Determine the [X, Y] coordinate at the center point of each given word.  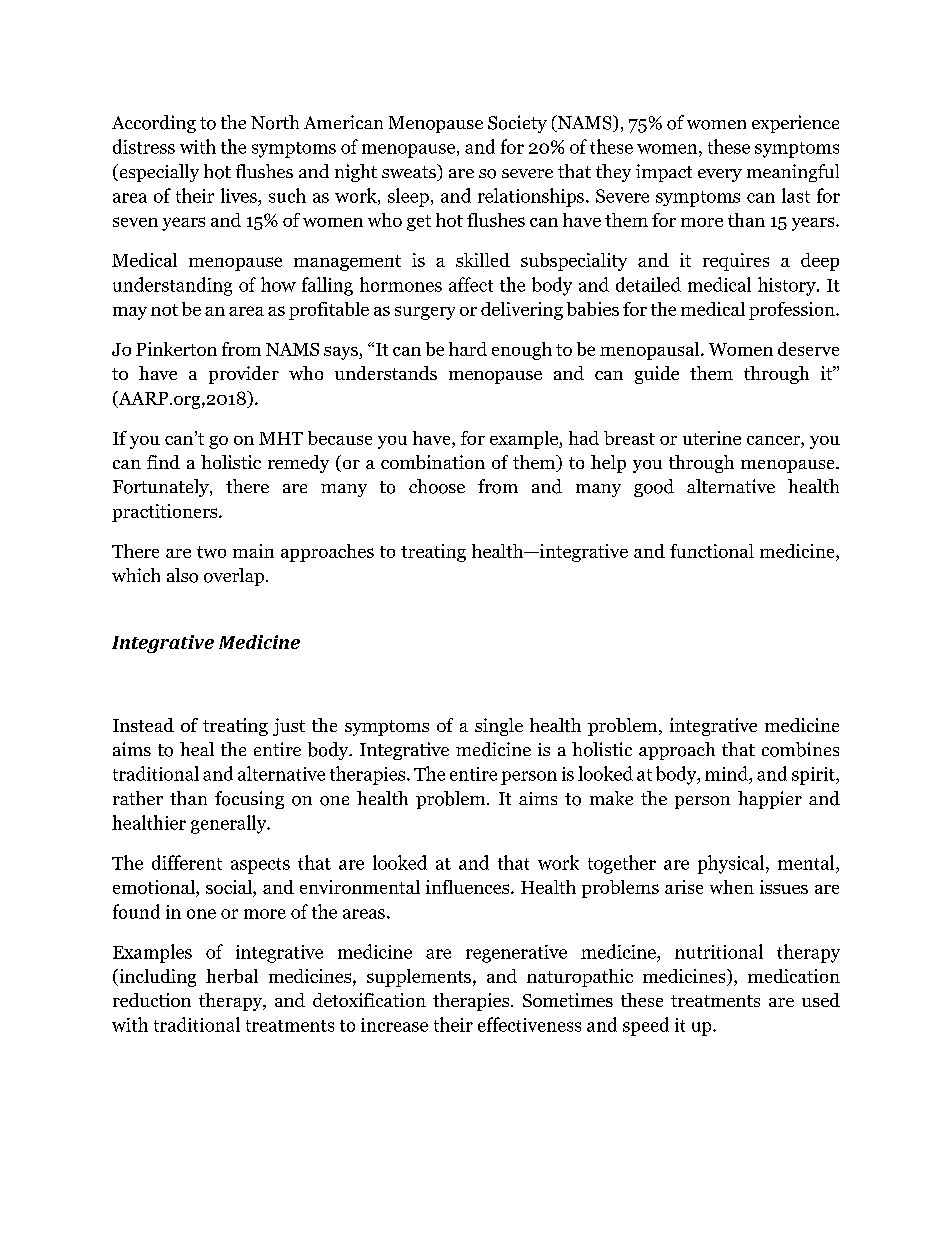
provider [244, 375]
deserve [808, 349]
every [720, 175]
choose [437, 486]
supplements [419, 978]
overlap [235, 577]
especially [158, 173]
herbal [232, 976]
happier [770, 800]
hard [468, 349]
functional [712, 551]
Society [517, 124]
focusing [249, 800]
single [499, 727]
